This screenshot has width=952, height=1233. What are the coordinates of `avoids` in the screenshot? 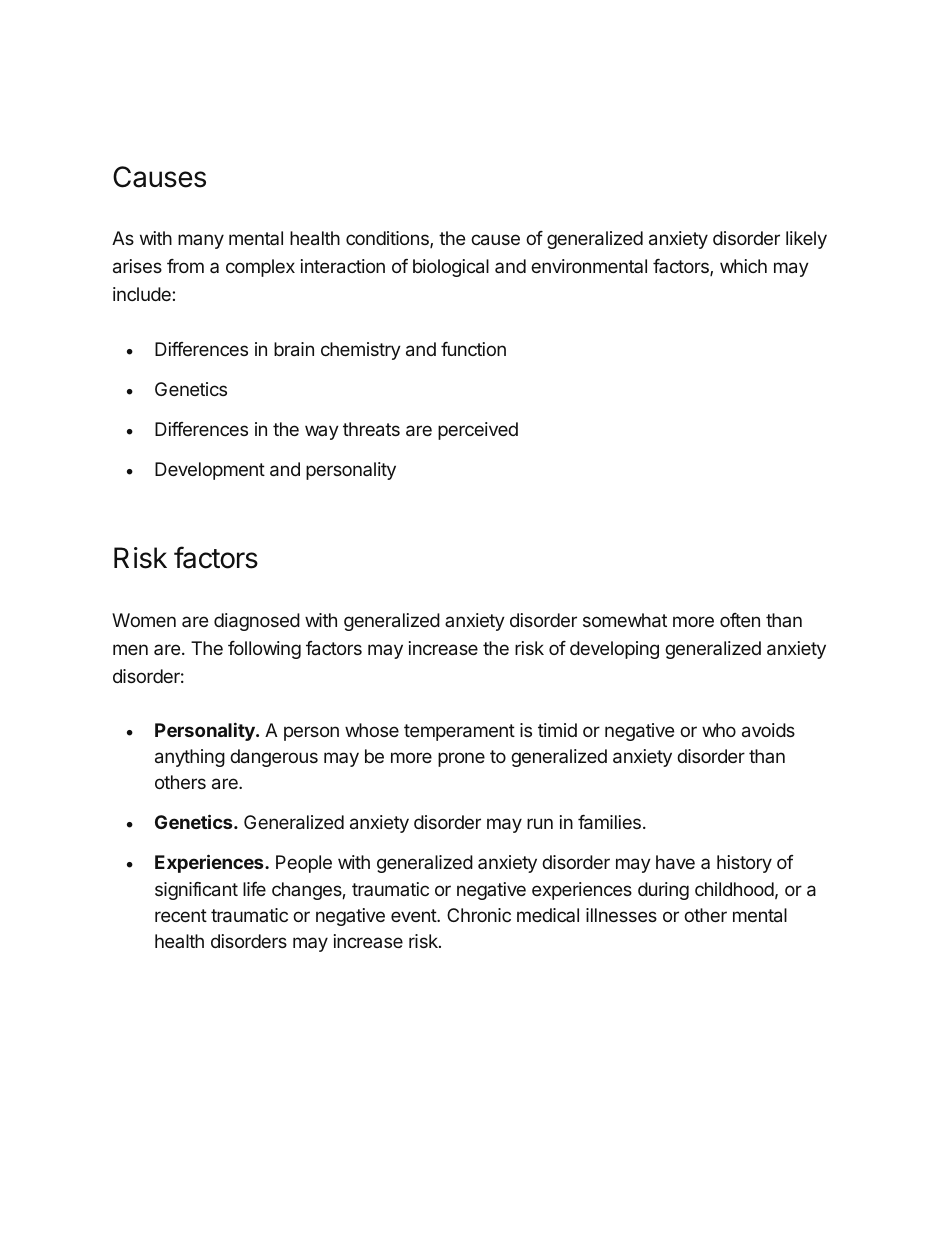 It's located at (768, 730).
